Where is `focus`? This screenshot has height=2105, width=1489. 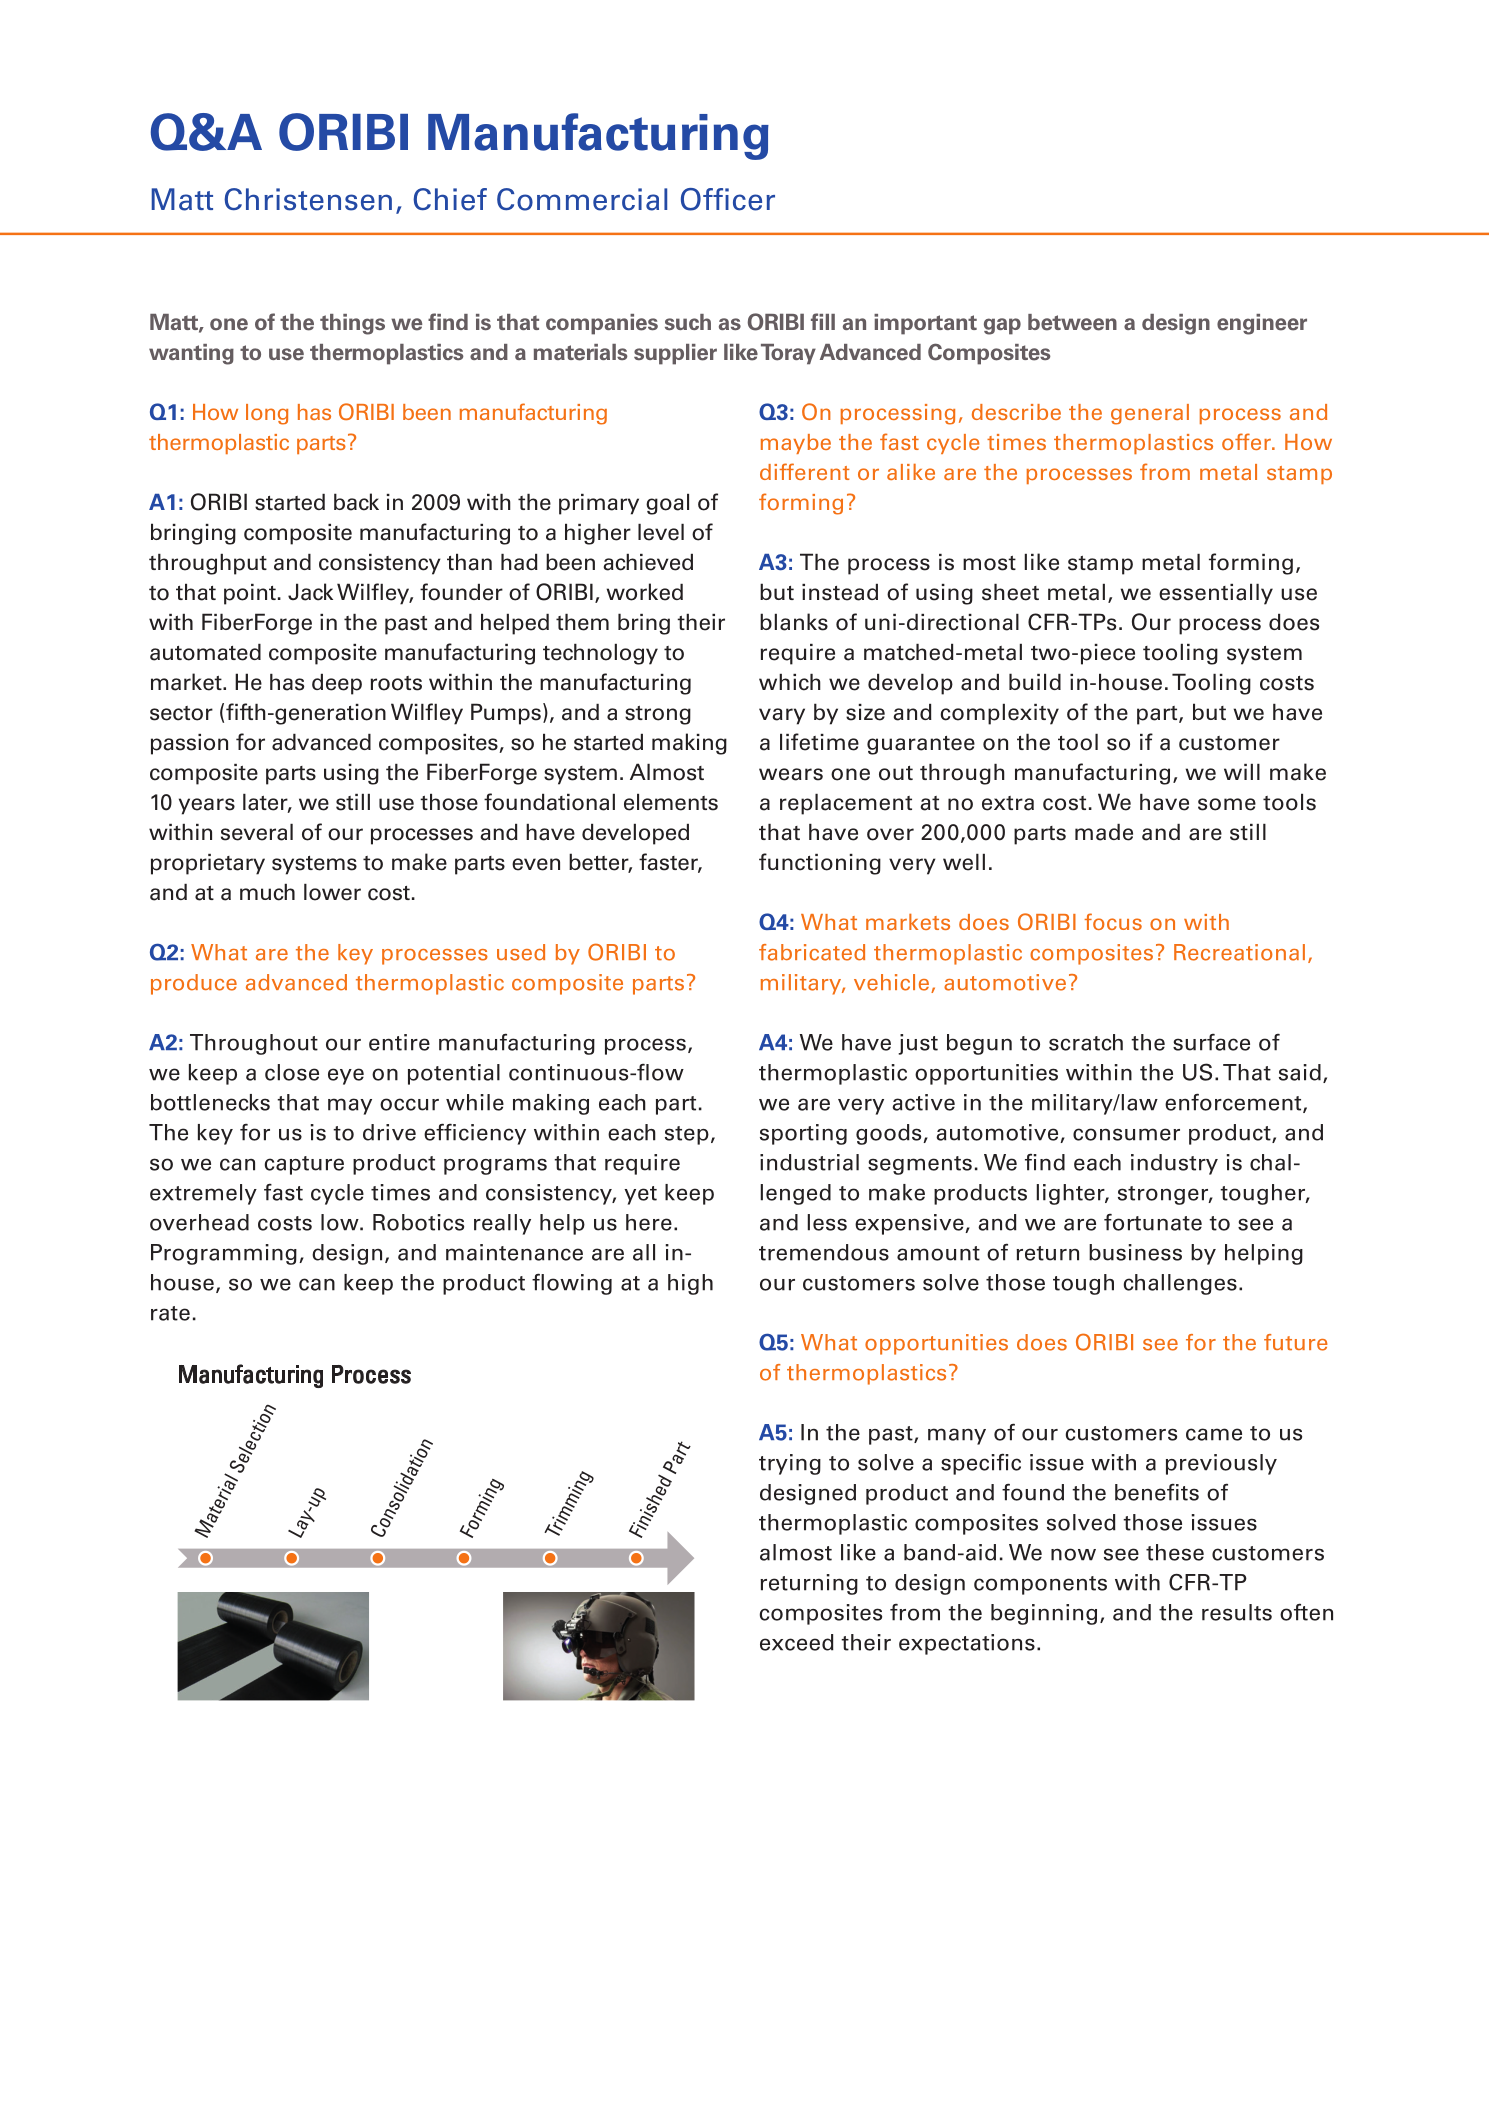
focus is located at coordinates (1113, 921).
